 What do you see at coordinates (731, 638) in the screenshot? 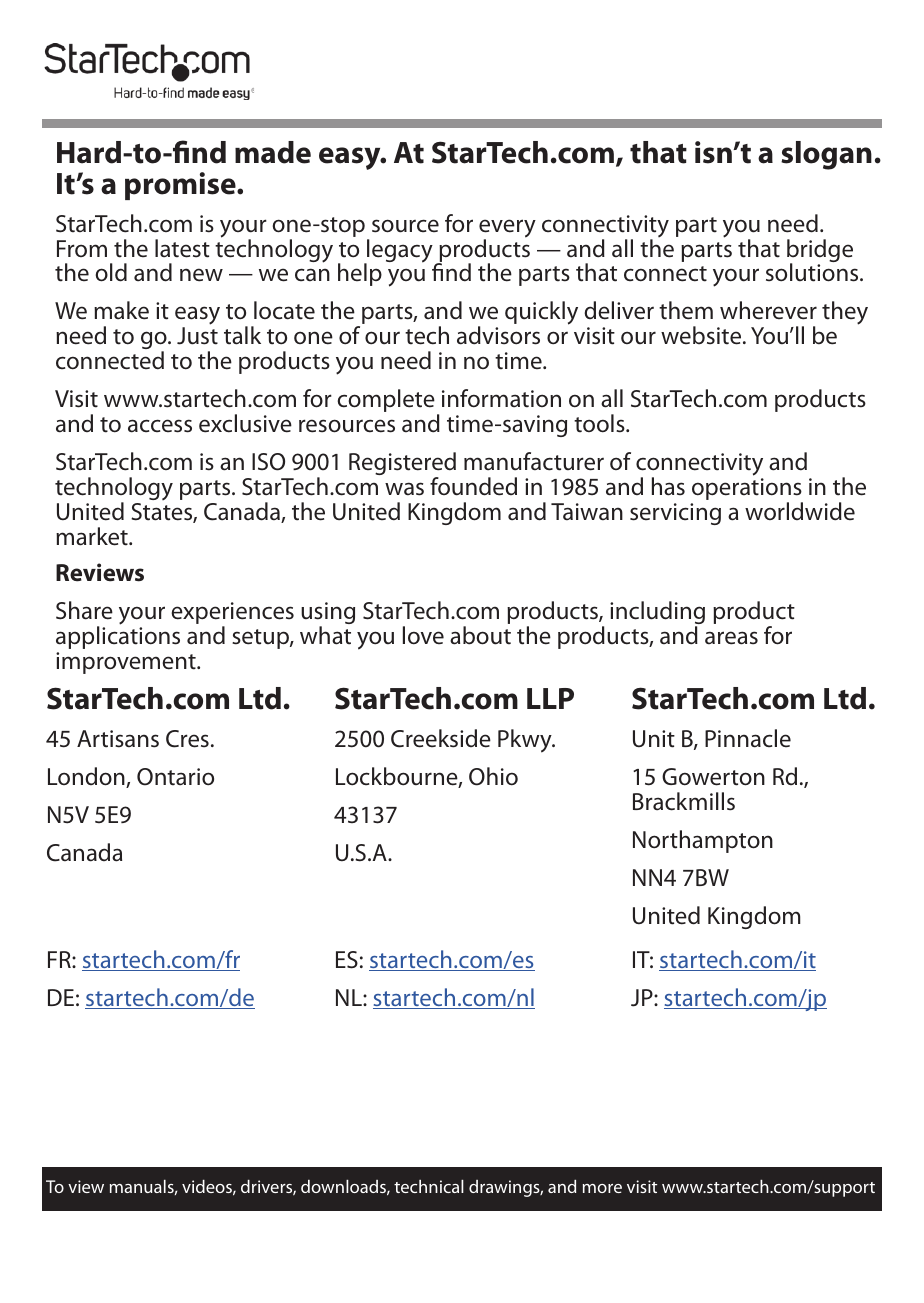
I see `areas` at bounding box center [731, 638].
